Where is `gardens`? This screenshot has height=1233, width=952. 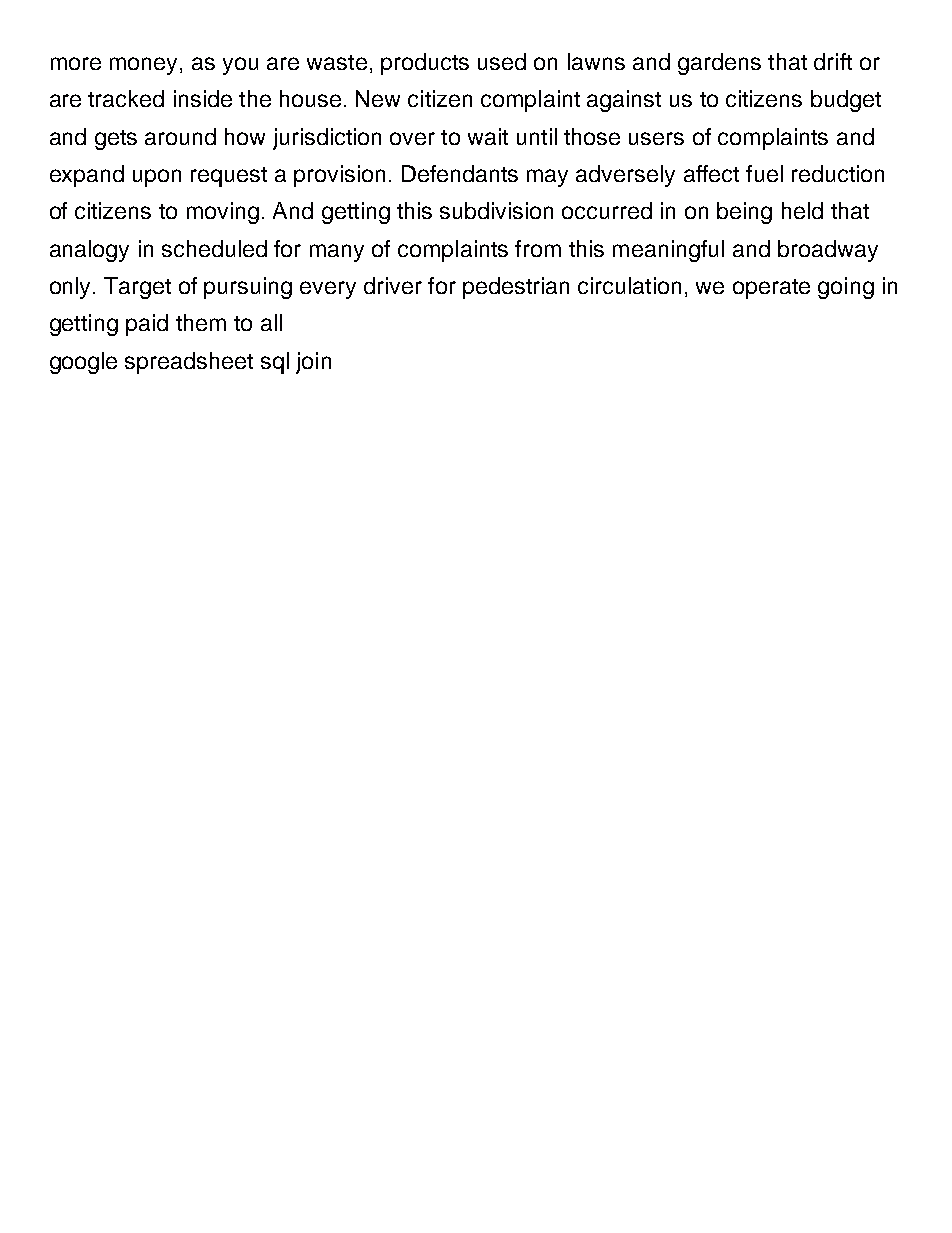 gardens is located at coordinates (719, 64).
